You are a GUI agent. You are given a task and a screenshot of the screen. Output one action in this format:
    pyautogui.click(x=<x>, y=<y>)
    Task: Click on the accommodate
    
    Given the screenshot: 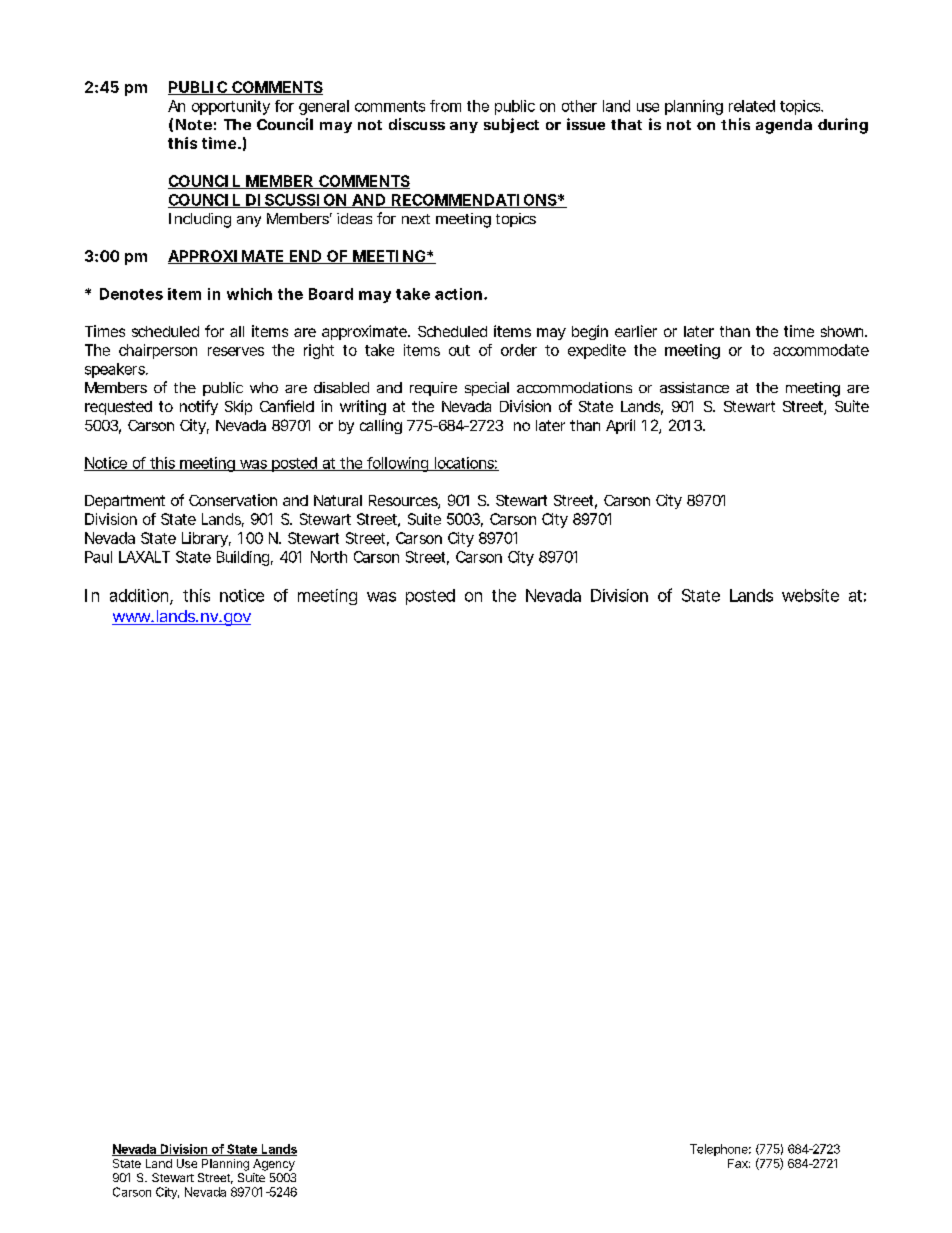 What is the action you would take?
    pyautogui.click(x=821, y=350)
